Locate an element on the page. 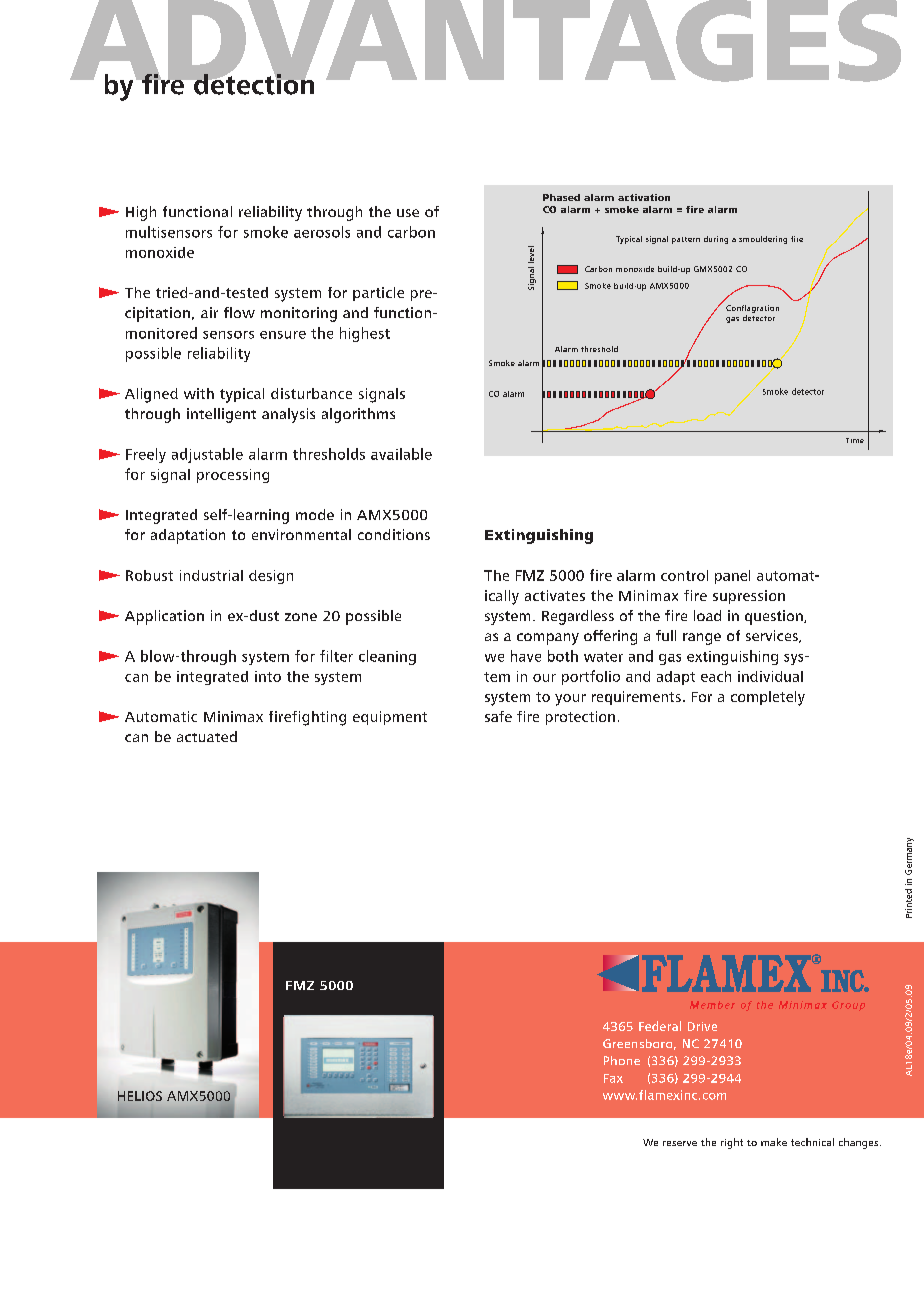 The height and width of the image is (1308, 924). Drive is located at coordinates (702, 1026).
